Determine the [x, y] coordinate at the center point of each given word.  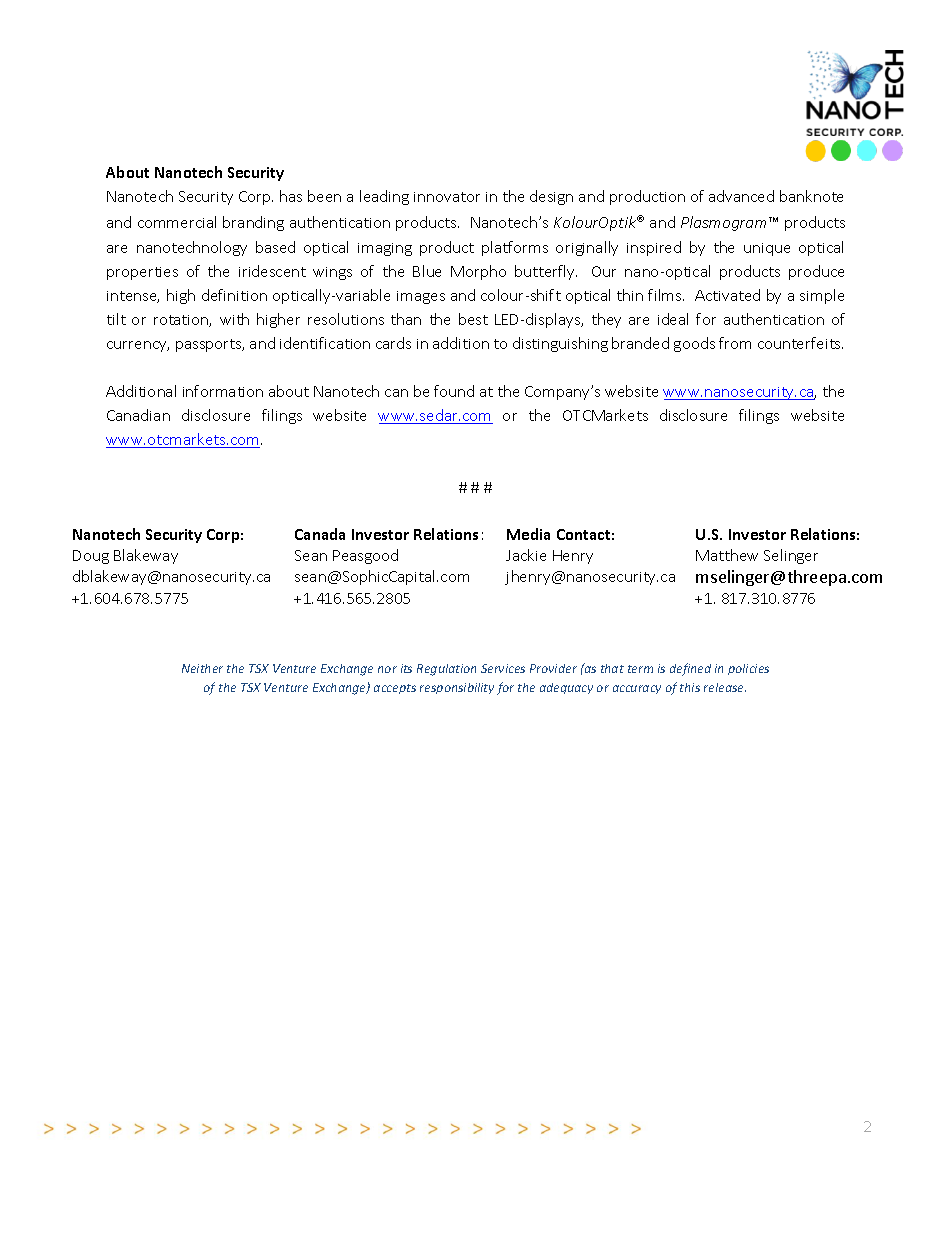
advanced [741, 196]
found [454, 391]
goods [694, 344]
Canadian [138, 415]
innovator [447, 197]
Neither [202, 668]
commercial [177, 222]
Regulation [446, 670]
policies [748, 669]
